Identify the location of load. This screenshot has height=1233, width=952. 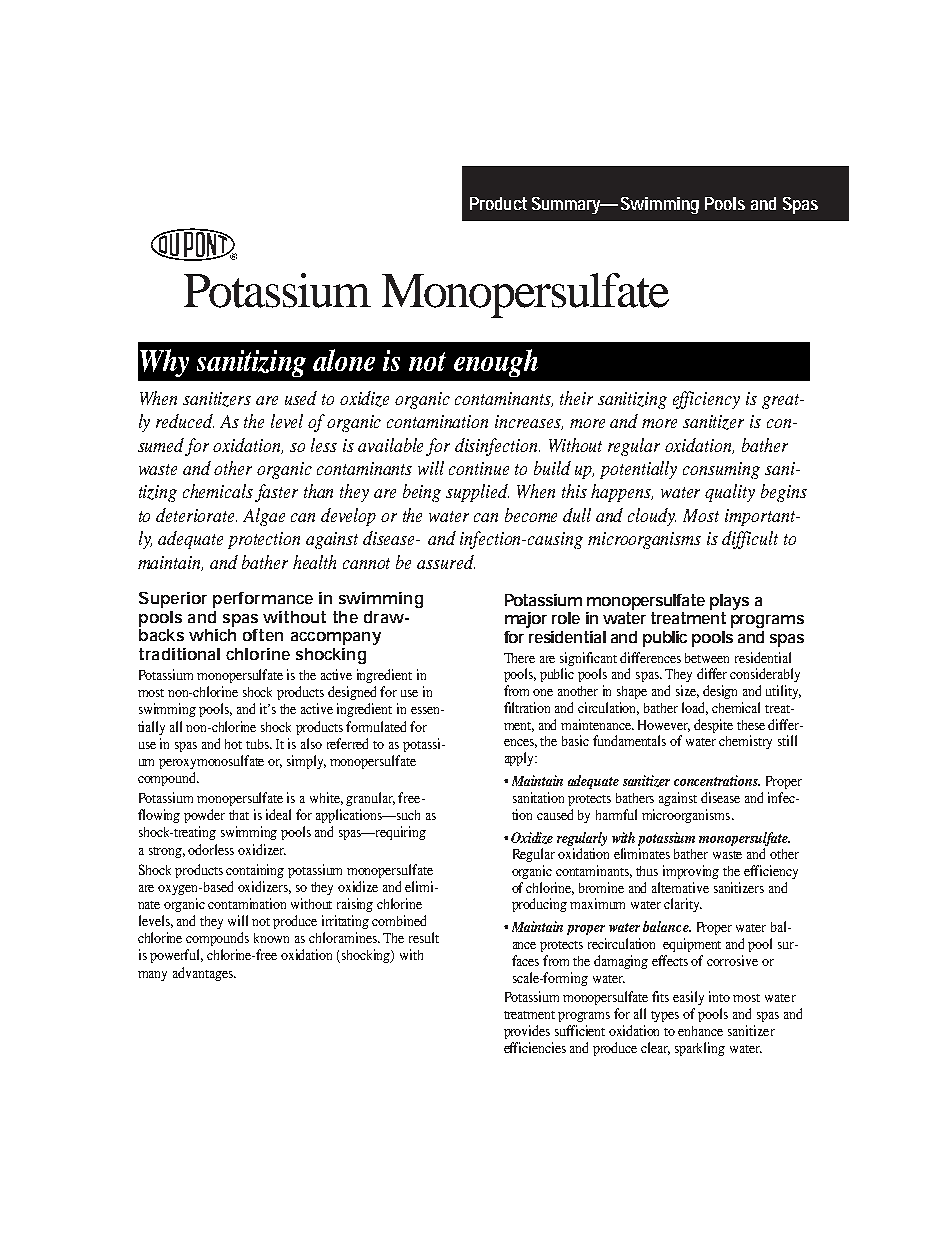
(695, 708).
